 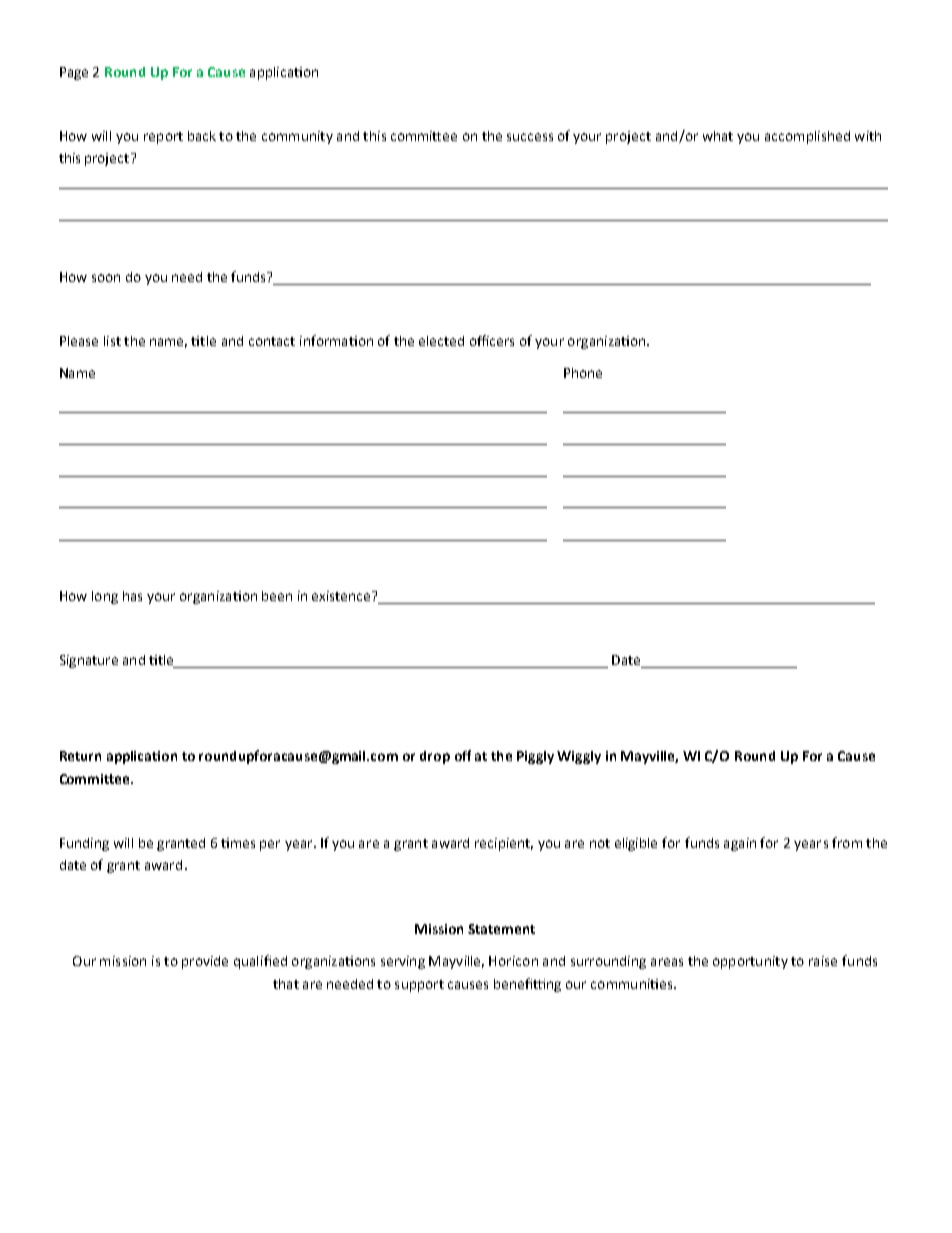 What do you see at coordinates (530, 137) in the page?
I see `success` at bounding box center [530, 137].
